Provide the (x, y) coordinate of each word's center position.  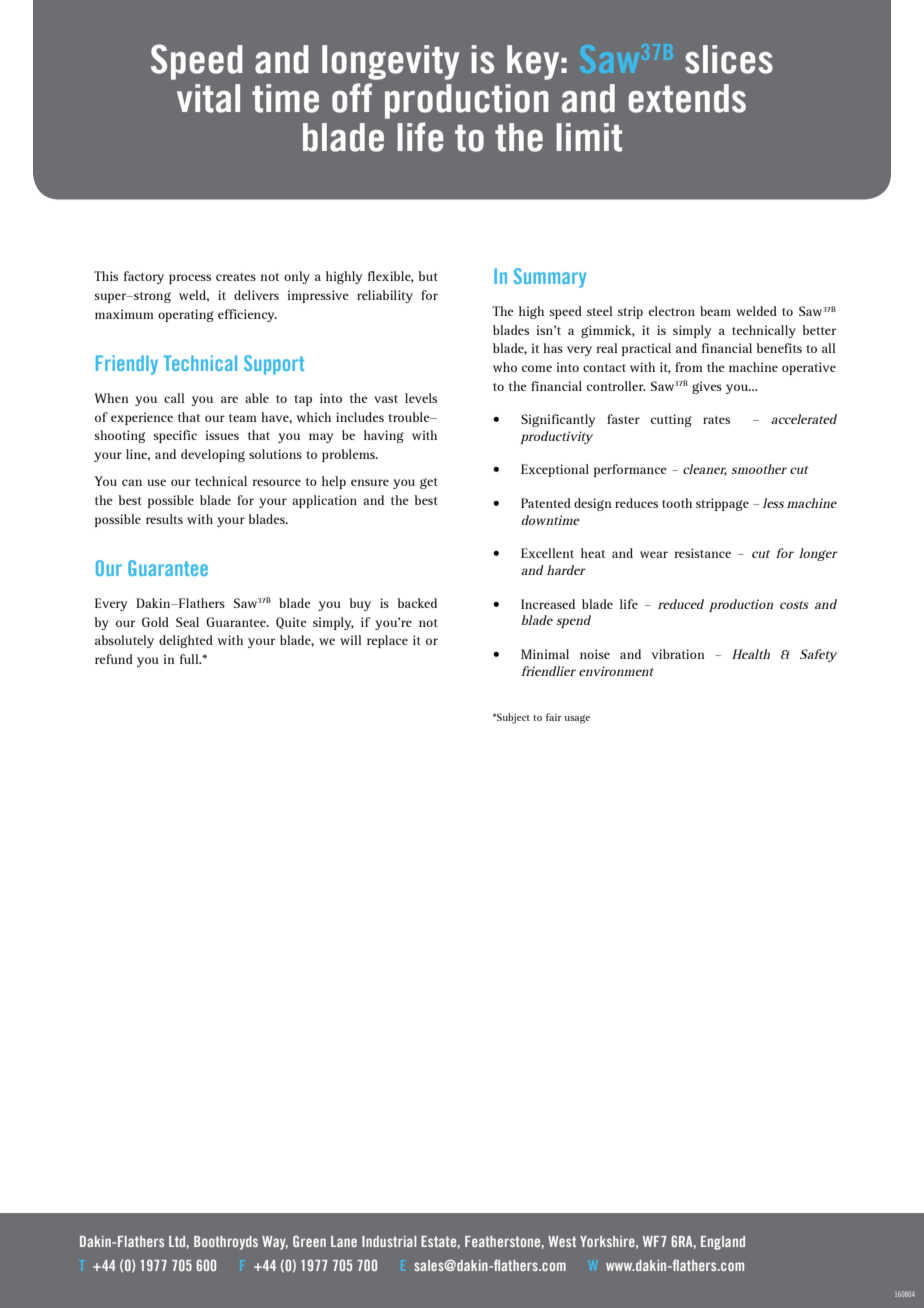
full (190, 659)
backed (417, 603)
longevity (390, 62)
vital (208, 98)
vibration (677, 654)
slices (729, 59)
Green (309, 1241)
